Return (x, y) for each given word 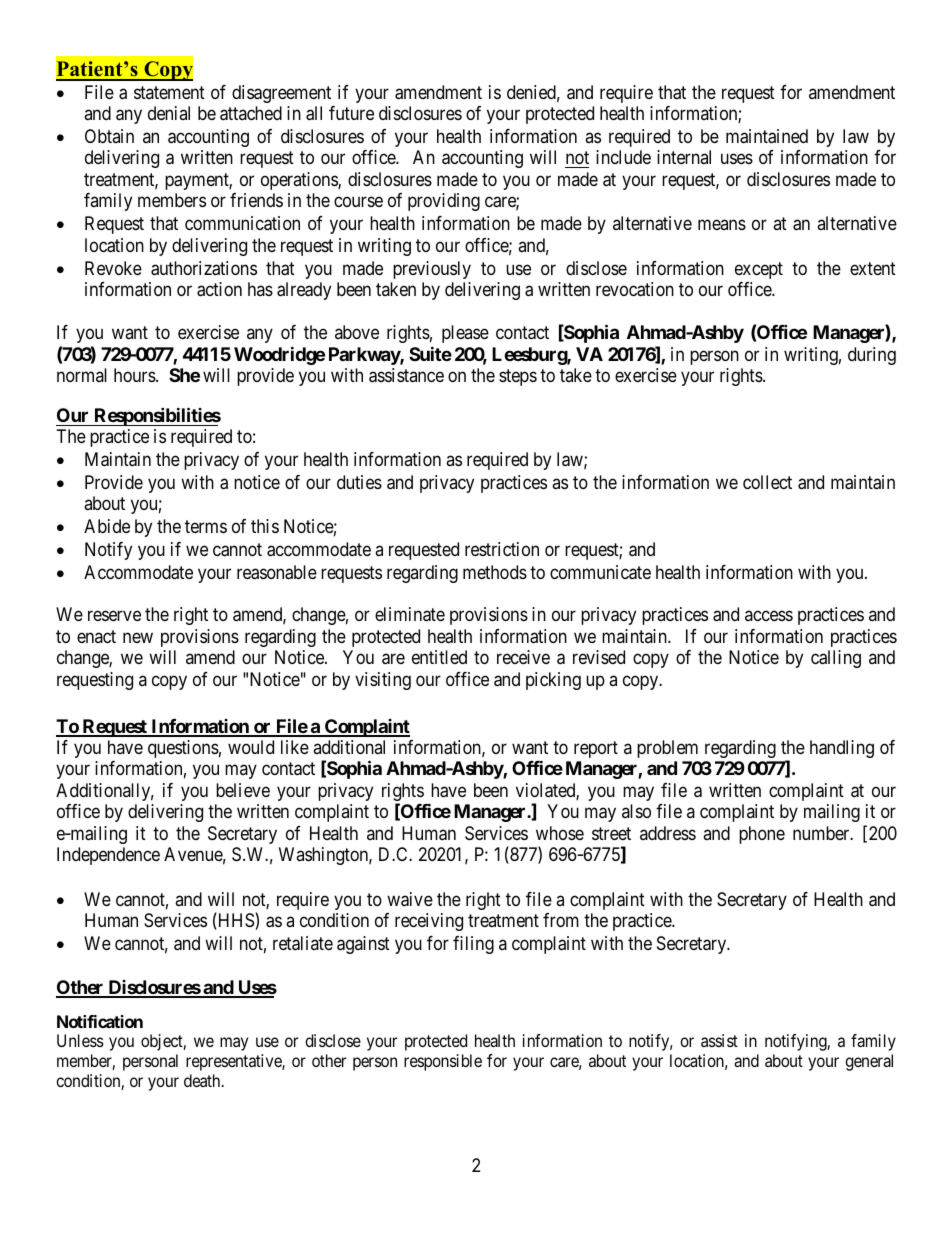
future (351, 113)
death (203, 1080)
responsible (443, 1062)
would (251, 747)
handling (842, 749)
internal (684, 157)
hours (135, 375)
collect (767, 482)
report (596, 749)
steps (518, 377)
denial (169, 113)
